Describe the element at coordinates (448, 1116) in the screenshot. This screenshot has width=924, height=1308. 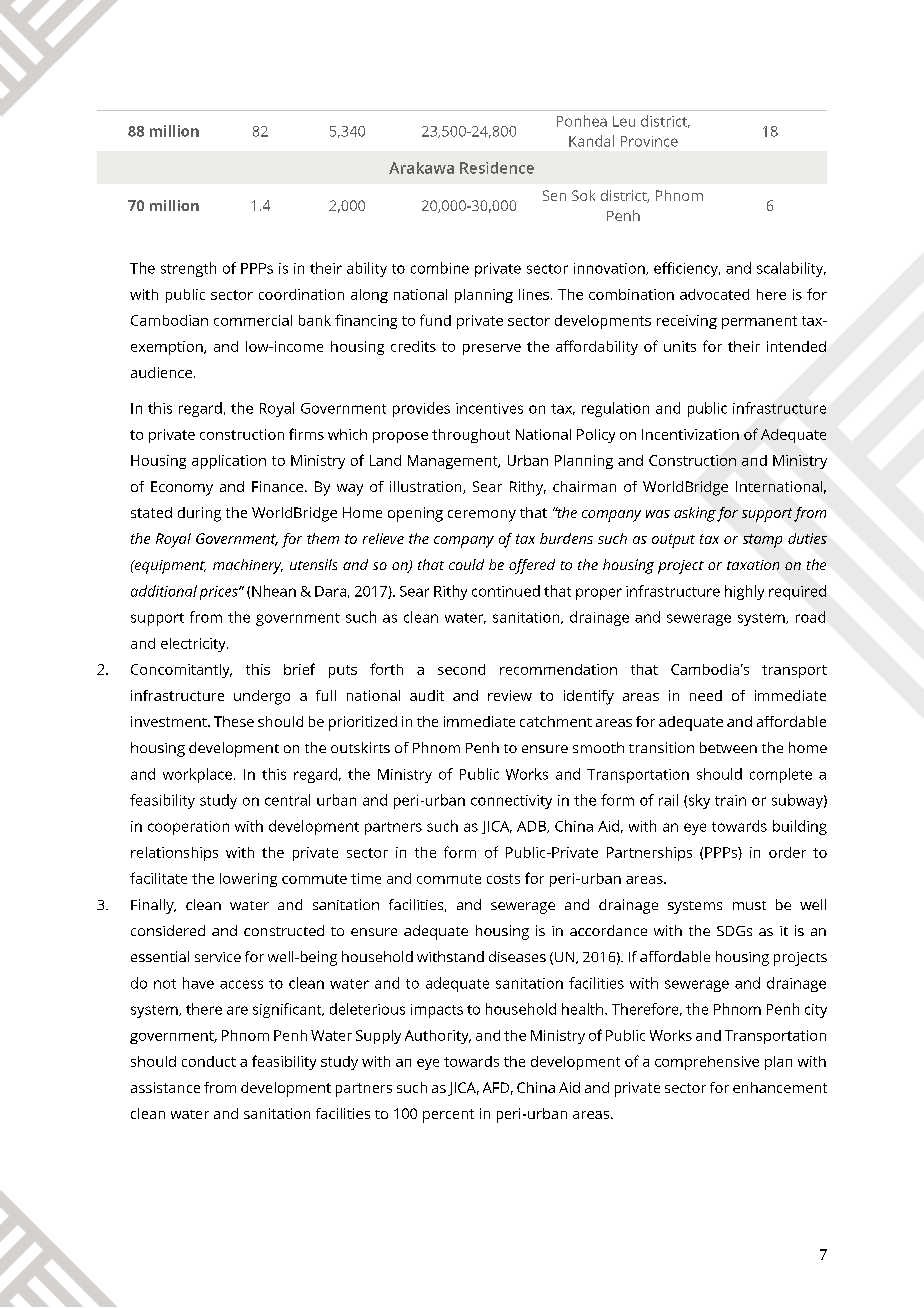
I see `percent` at that location.
